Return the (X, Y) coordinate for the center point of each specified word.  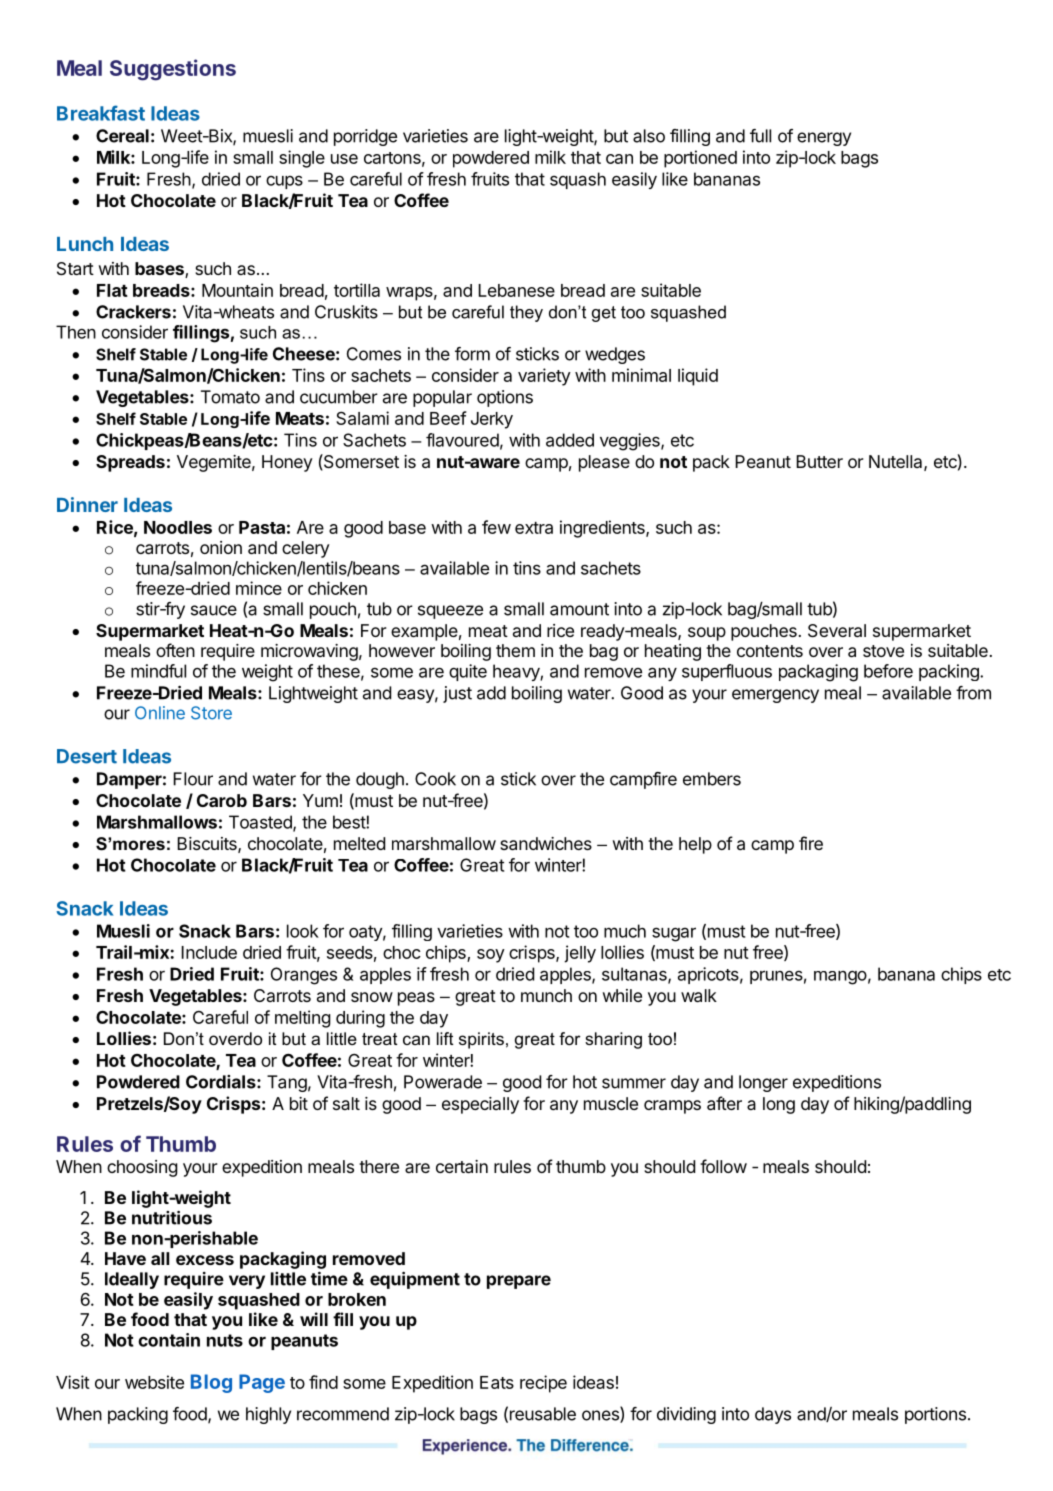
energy (824, 139)
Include (209, 952)
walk (699, 995)
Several (837, 630)
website (154, 1382)
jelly (580, 954)
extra (534, 528)
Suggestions (173, 70)
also (649, 136)
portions (935, 1415)
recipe (543, 1384)
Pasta (262, 527)
